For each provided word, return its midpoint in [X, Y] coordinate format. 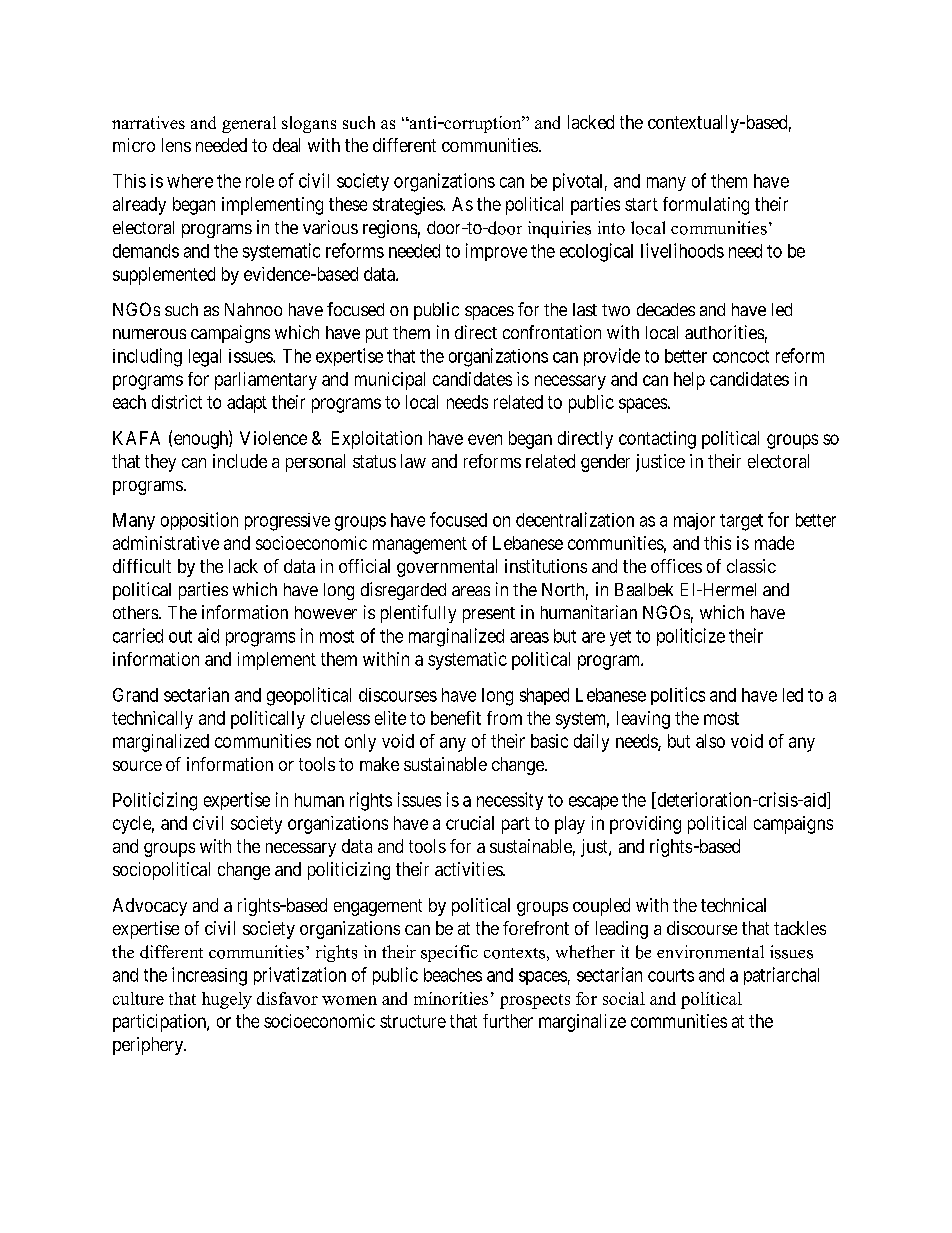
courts [671, 975]
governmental [447, 568]
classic [751, 566]
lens [176, 145]
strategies [408, 206]
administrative [166, 543]
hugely [227, 1000]
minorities [451, 998]
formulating [706, 206]
